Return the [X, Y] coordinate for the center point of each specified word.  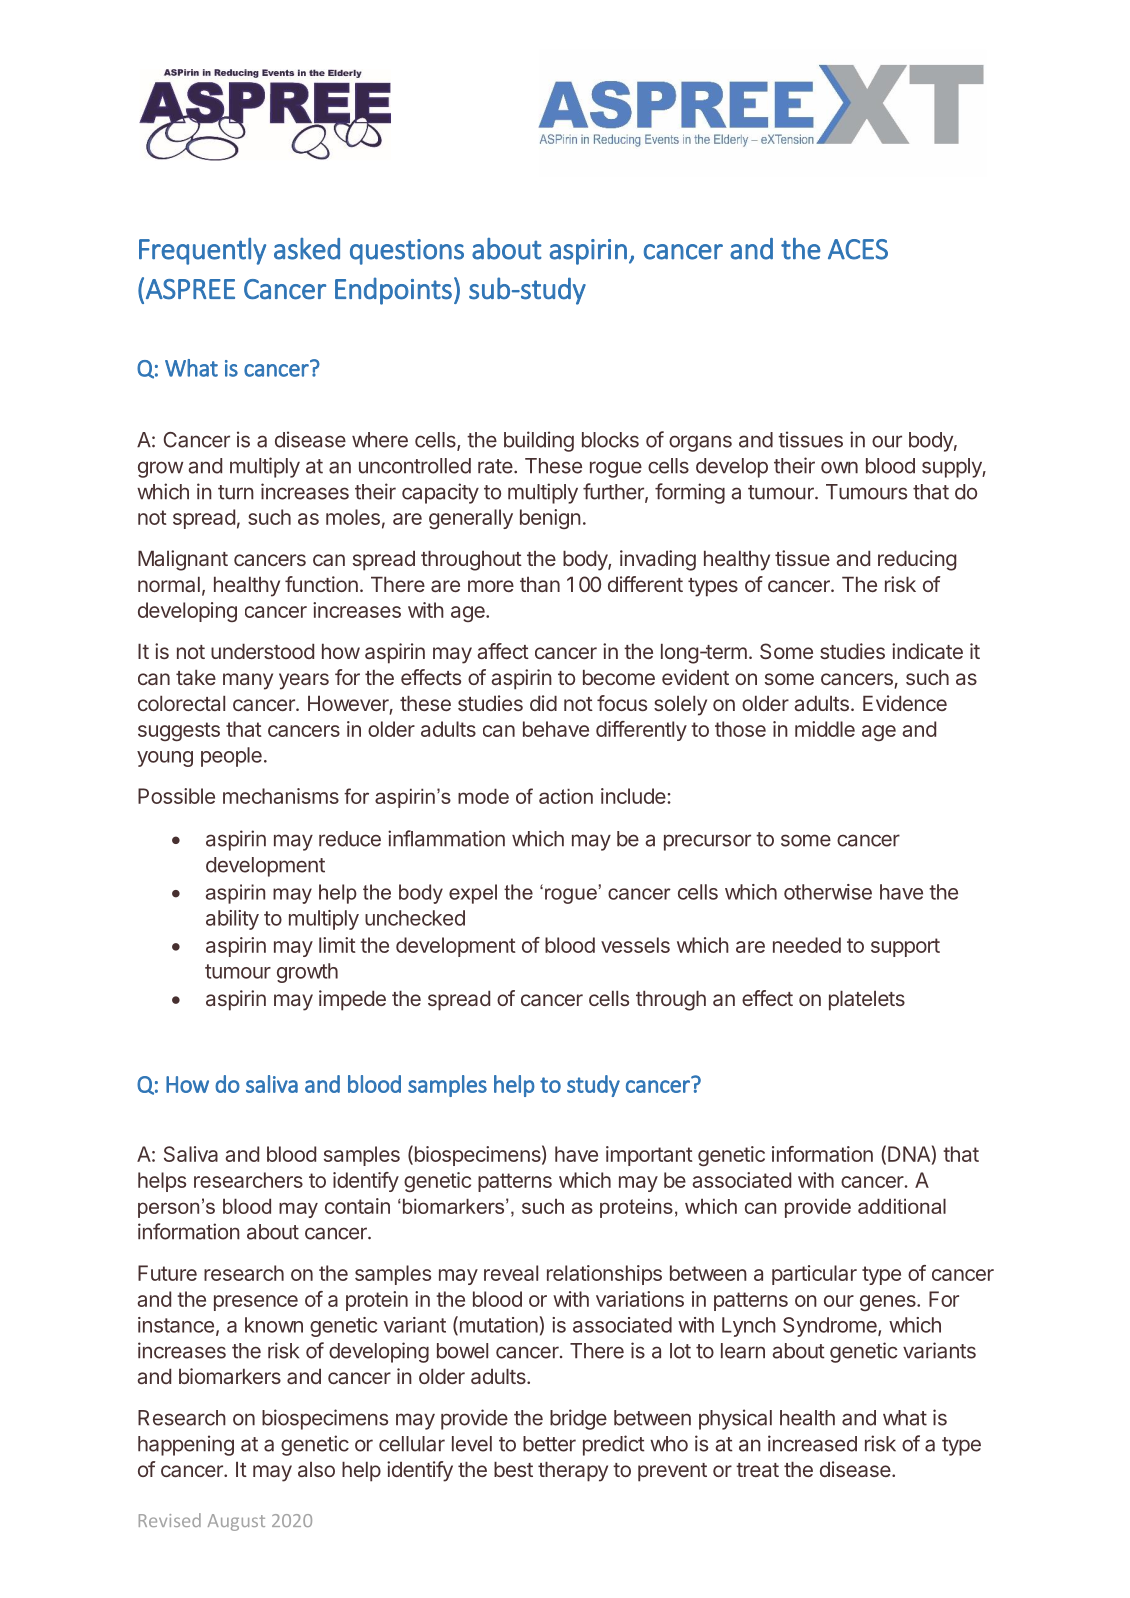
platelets [867, 1000]
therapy [573, 1471]
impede [352, 1000]
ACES [858, 249]
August [236, 1522]
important [649, 1156]
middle [825, 729]
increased [812, 1443]
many [248, 681]
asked [307, 249]
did [543, 703]
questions [407, 252]
